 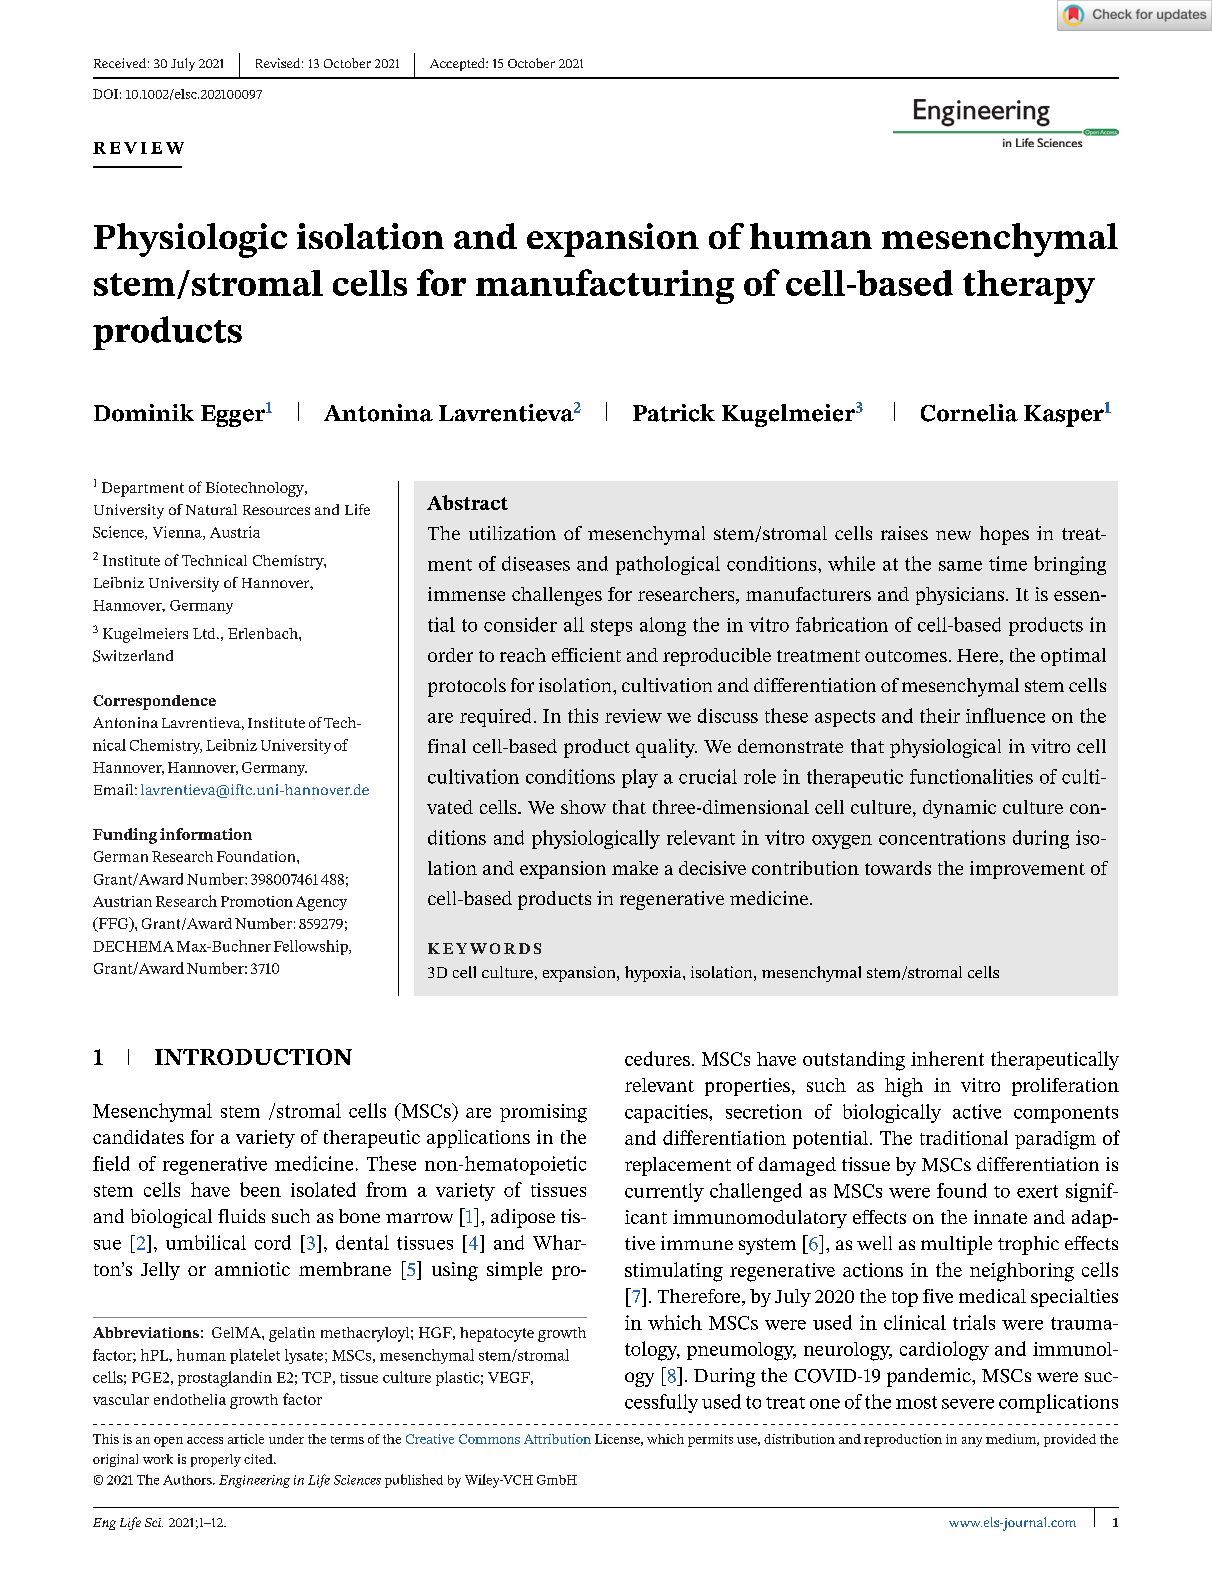 What do you see at coordinates (605, 286) in the screenshot?
I see `manufacturing` at bounding box center [605, 286].
